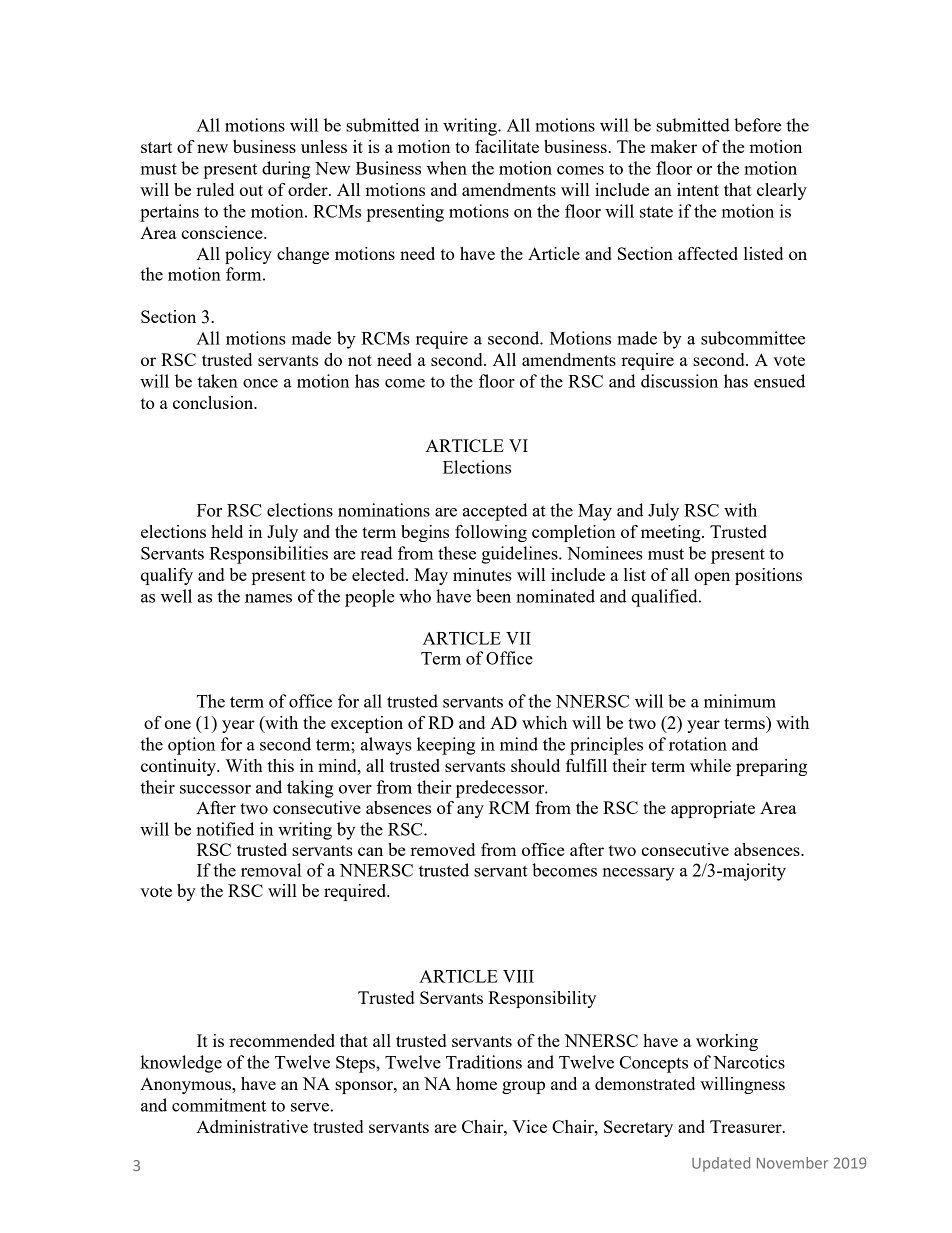 This image has height=1233, width=952. What do you see at coordinates (470, 811) in the image?
I see `any` at bounding box center [470, 811].
